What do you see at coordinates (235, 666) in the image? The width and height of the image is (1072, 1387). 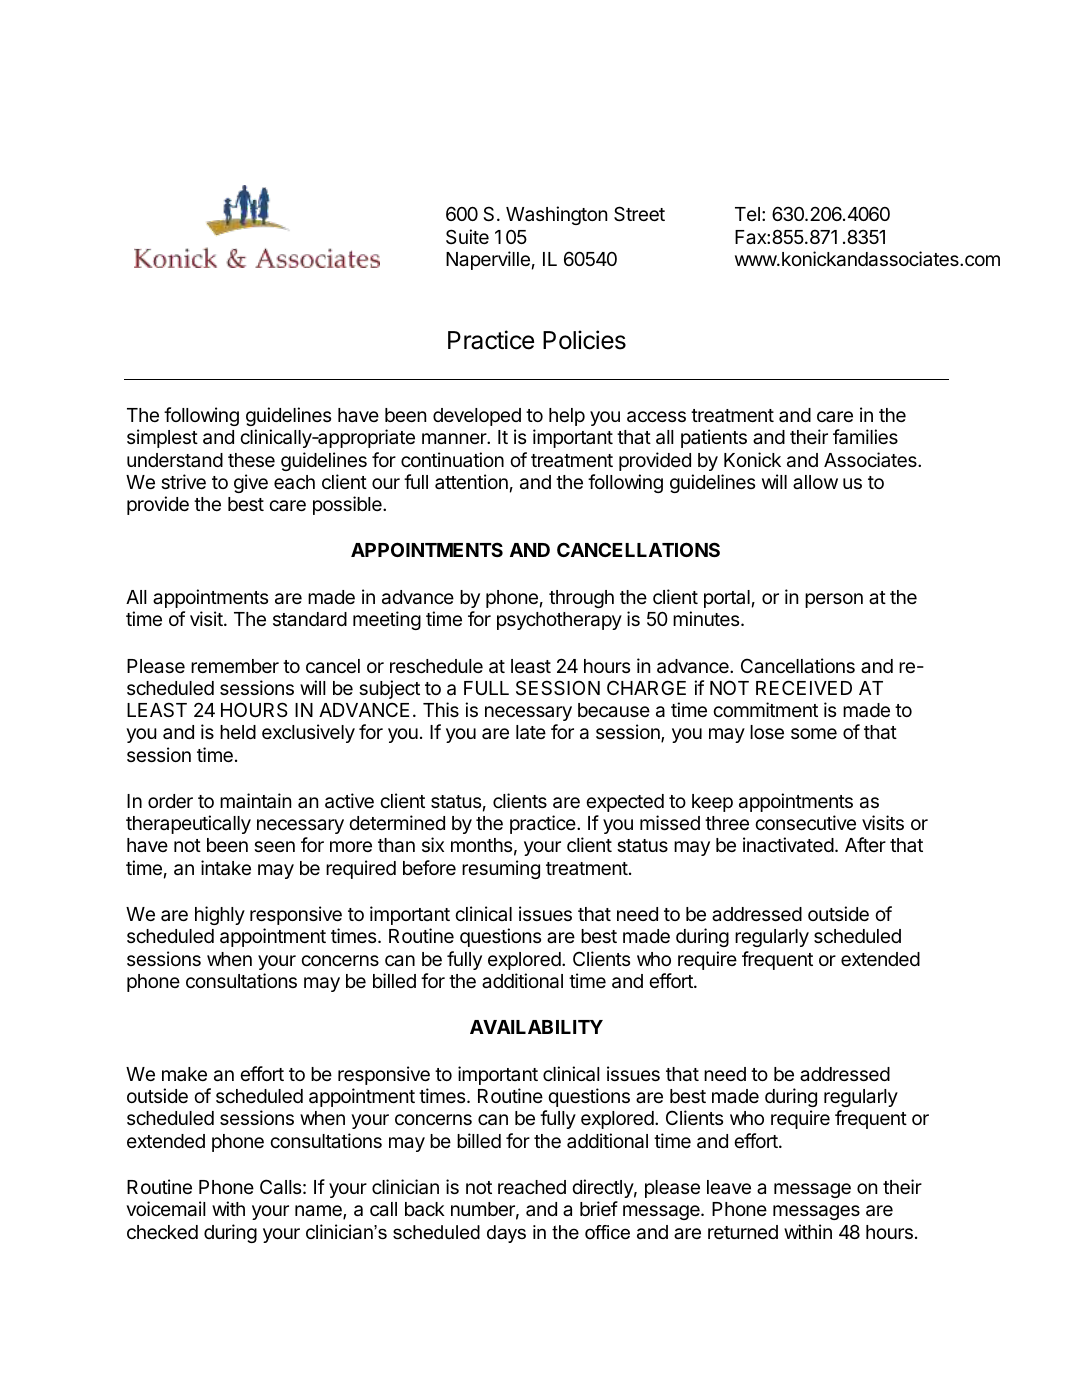 I see `remember` at bounding box center [235, 666].
